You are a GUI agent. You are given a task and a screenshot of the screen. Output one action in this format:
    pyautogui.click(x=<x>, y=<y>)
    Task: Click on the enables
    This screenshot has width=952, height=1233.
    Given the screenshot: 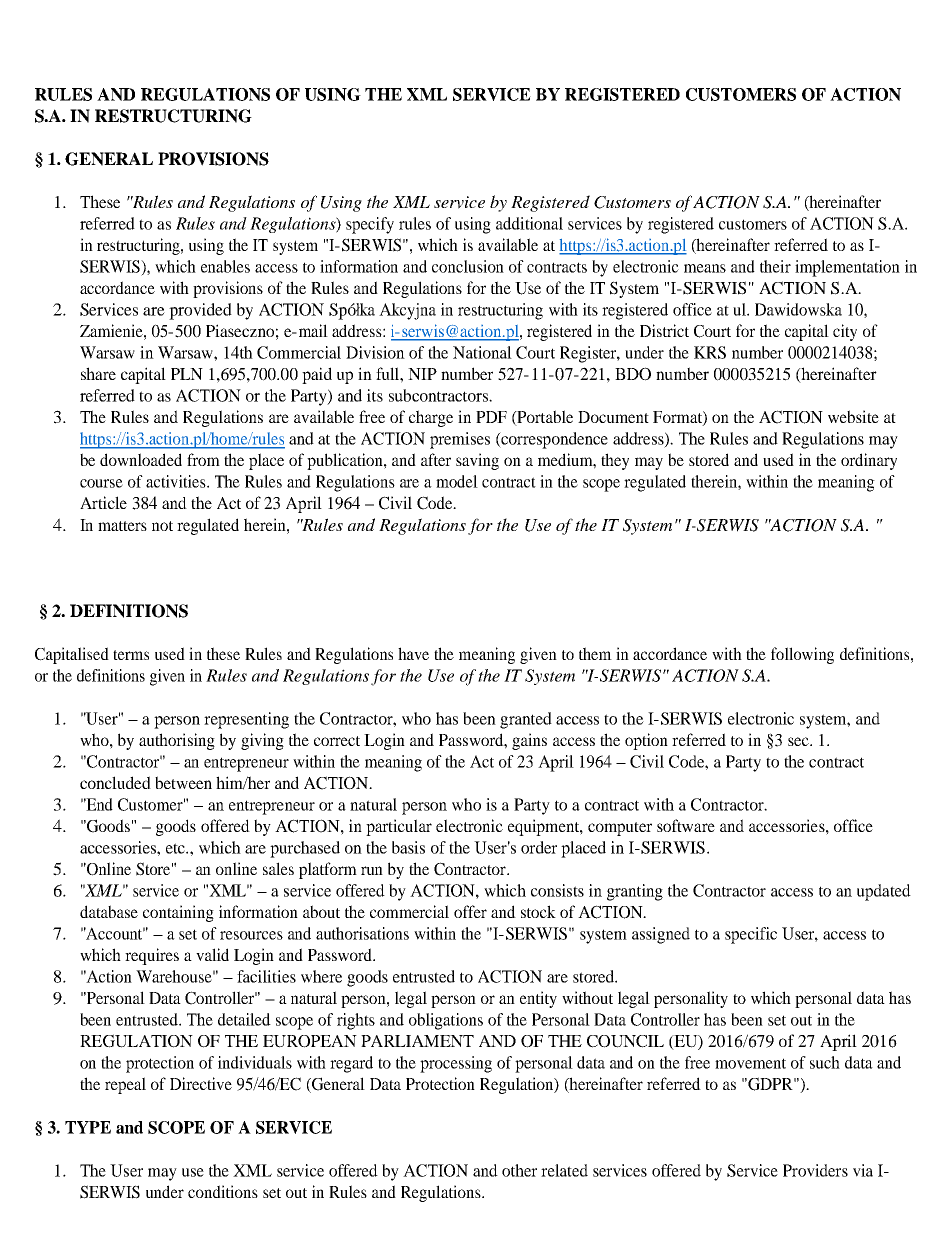 What is the action you would take?
    pyautogui.click(x=225, y=266)
